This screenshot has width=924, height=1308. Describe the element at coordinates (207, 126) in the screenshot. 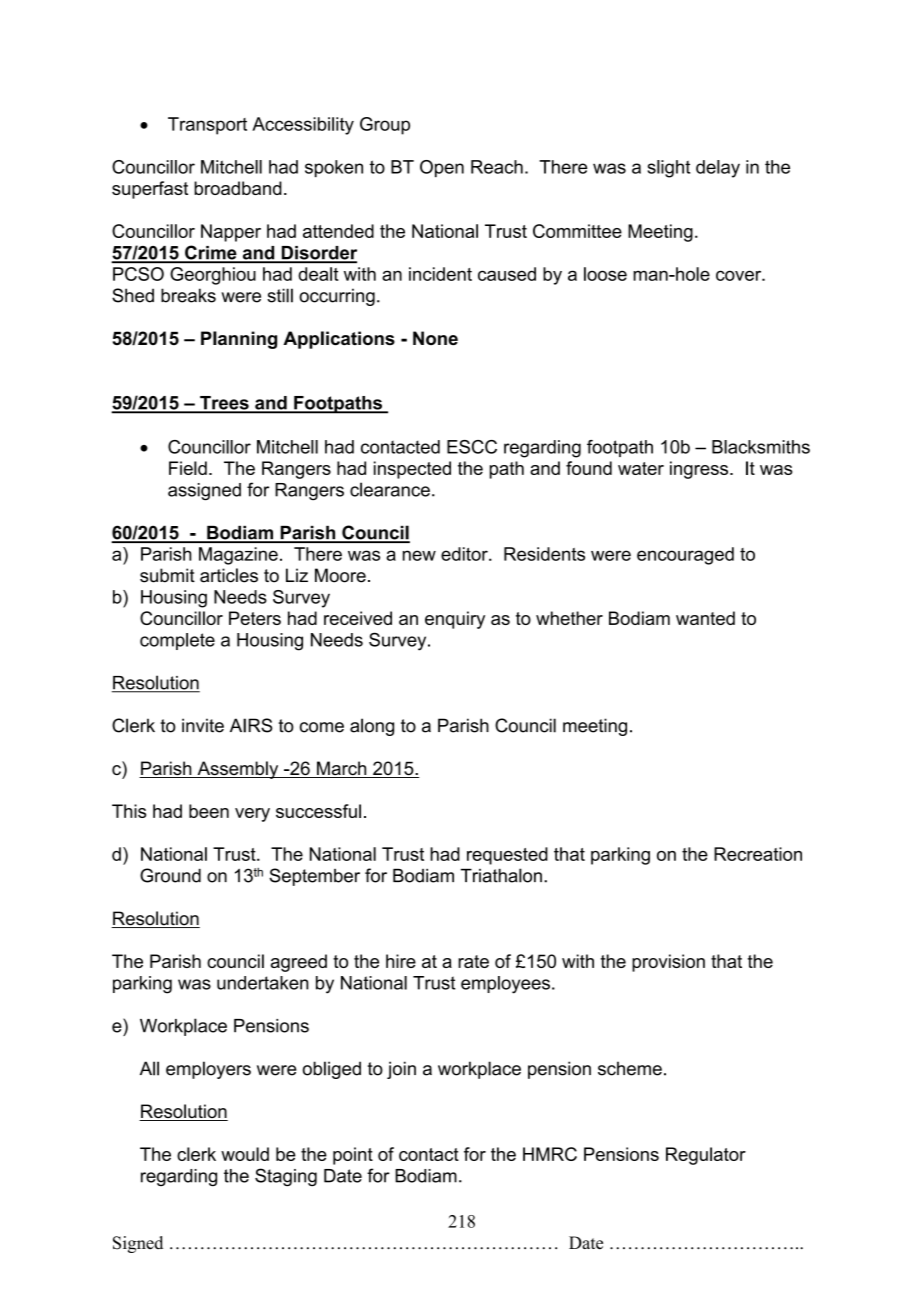

I see `Transport` at that location.
